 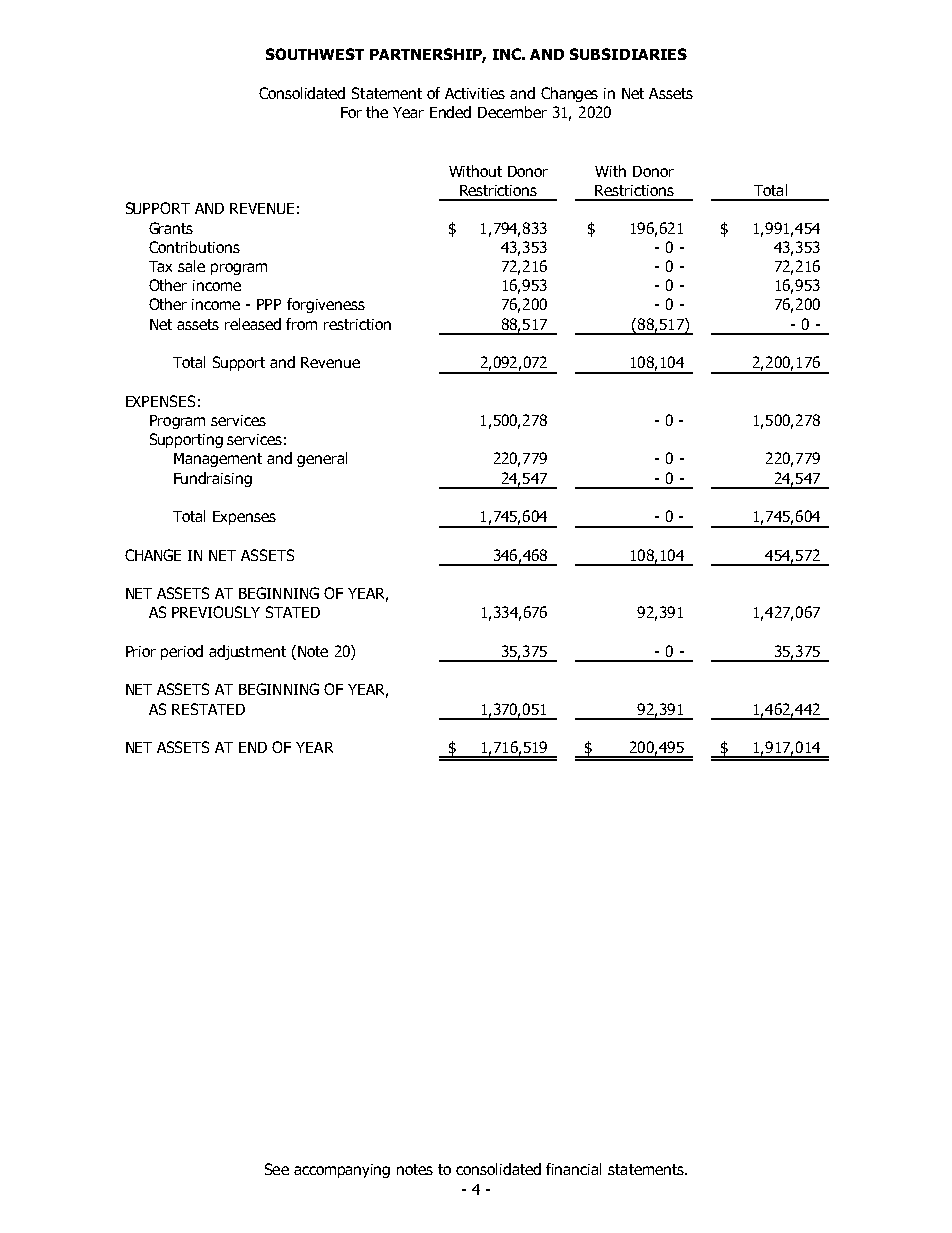 What do you see at coordinates (277, 1169) in the image?
I see `See` at bounding box center [277, 1169].
